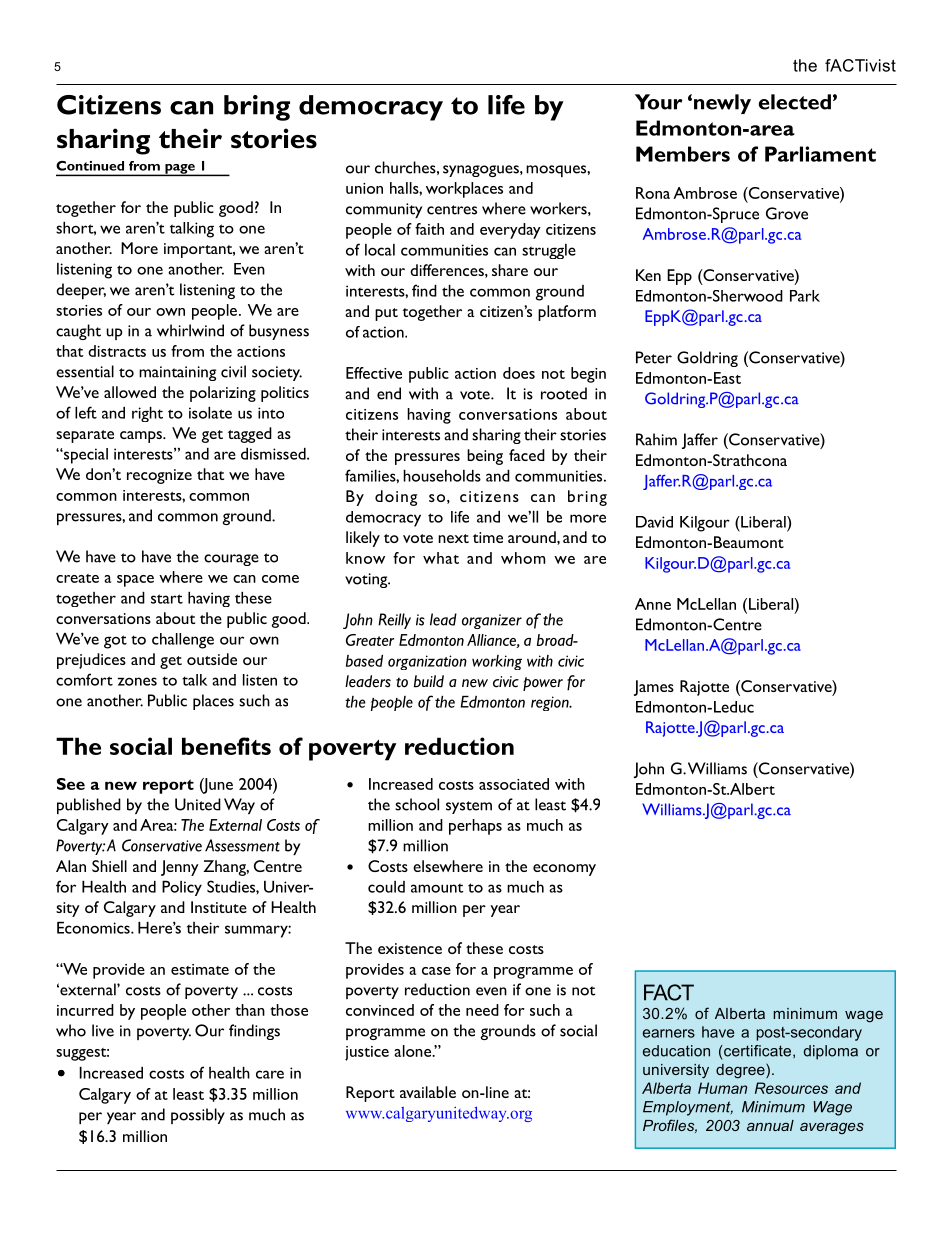  What do you see at coordinates (428, 1092) in the document?
I see `available` at bounding box center [428, 1092].
